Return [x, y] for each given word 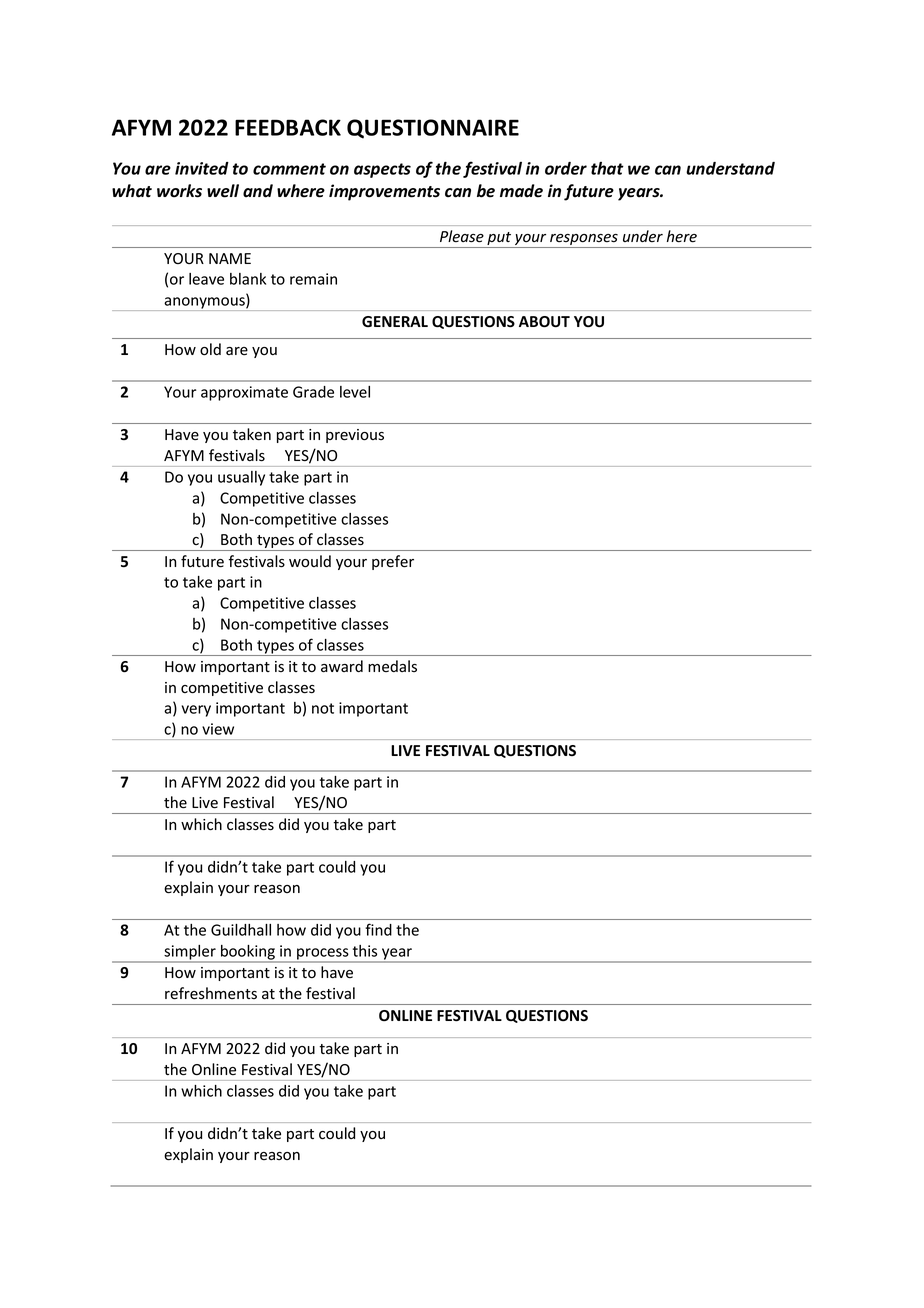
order [566, 168]
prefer [393, 562]
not [323, 708]
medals [392, 666]
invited [202, 168]
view [218, 729]
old [210, 349]
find [378, 929]
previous [355, 436]
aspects [382, 170]
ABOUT [544, 322]
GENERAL [395, 321]
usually [241, 478]
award [342, 666]
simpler [190, 953]
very [196, 711]
